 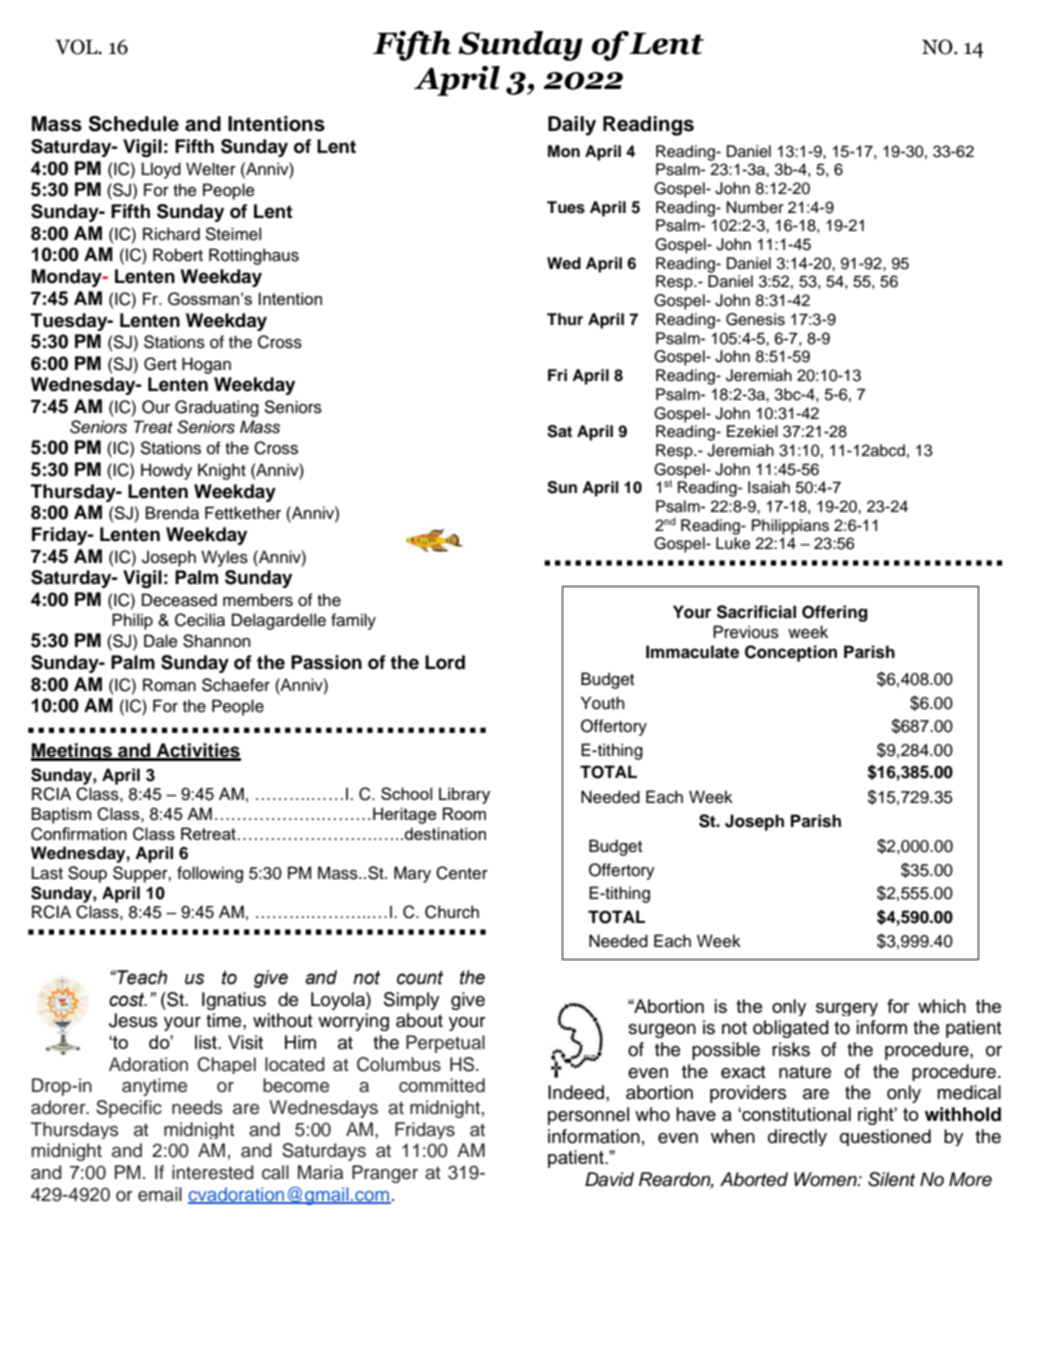 What do you see at coordinates (161, 641) in the screenshot?
I see `Dale` at bounding box center [161, 641].
